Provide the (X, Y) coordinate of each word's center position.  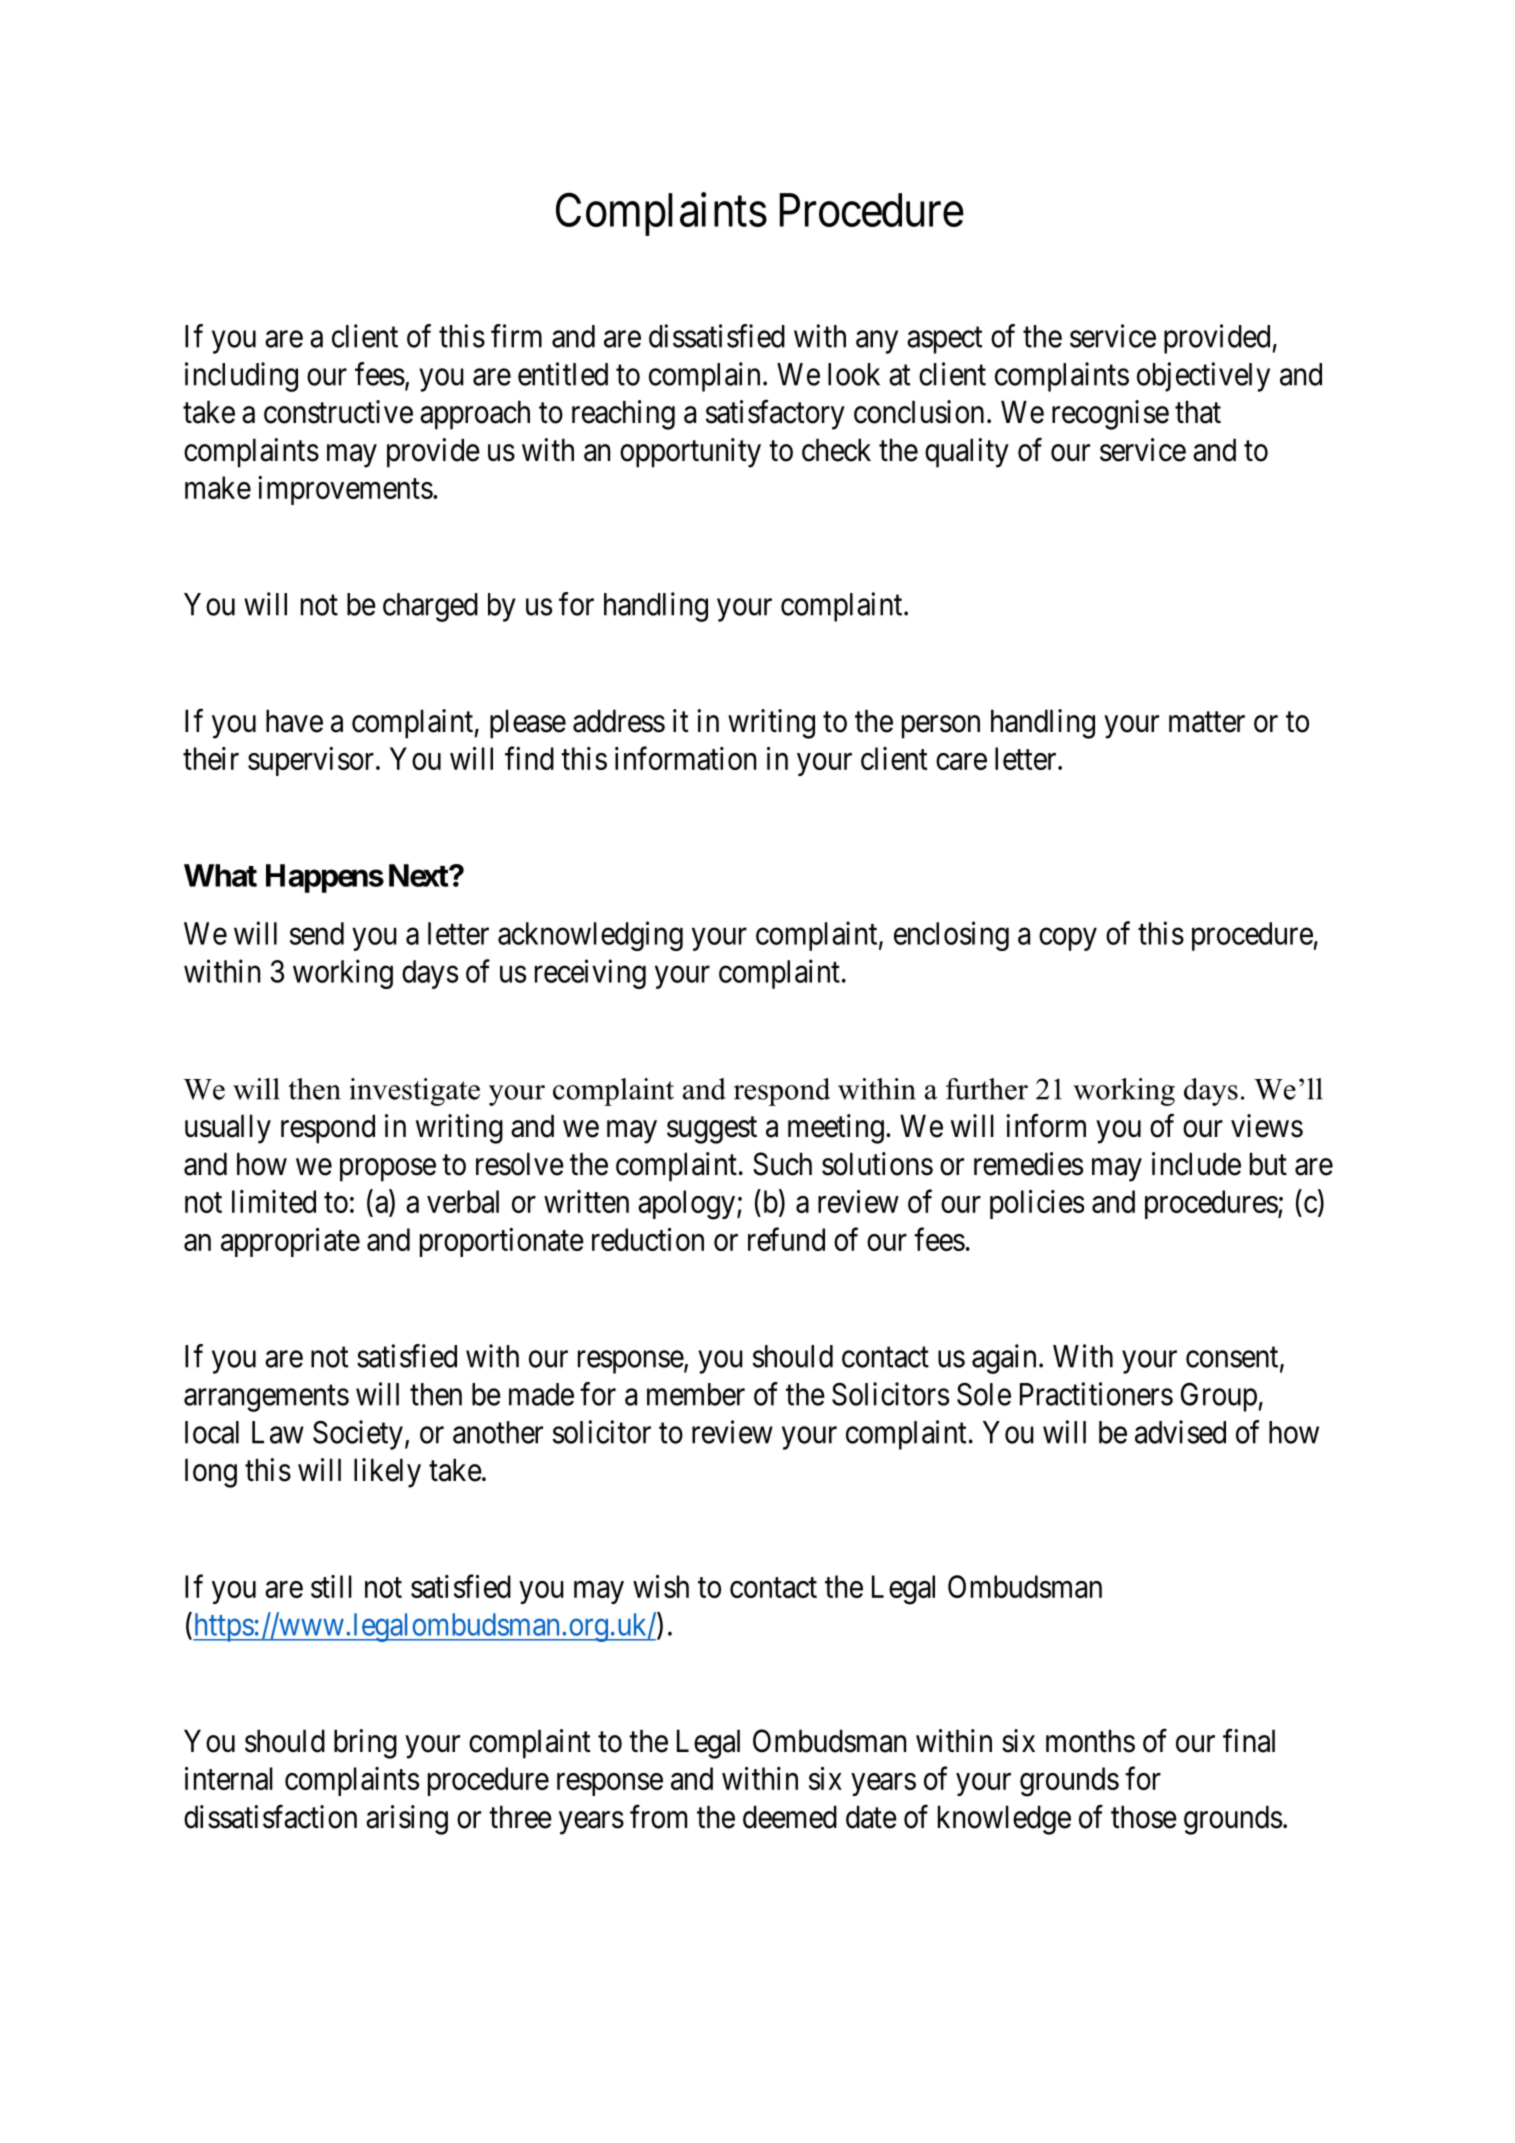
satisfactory (775, 415)
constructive (338, 412)
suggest (712, 1130)
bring (365, 1744)
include (1196, 1164)
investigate (415, 1092)
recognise (1110, 415)
